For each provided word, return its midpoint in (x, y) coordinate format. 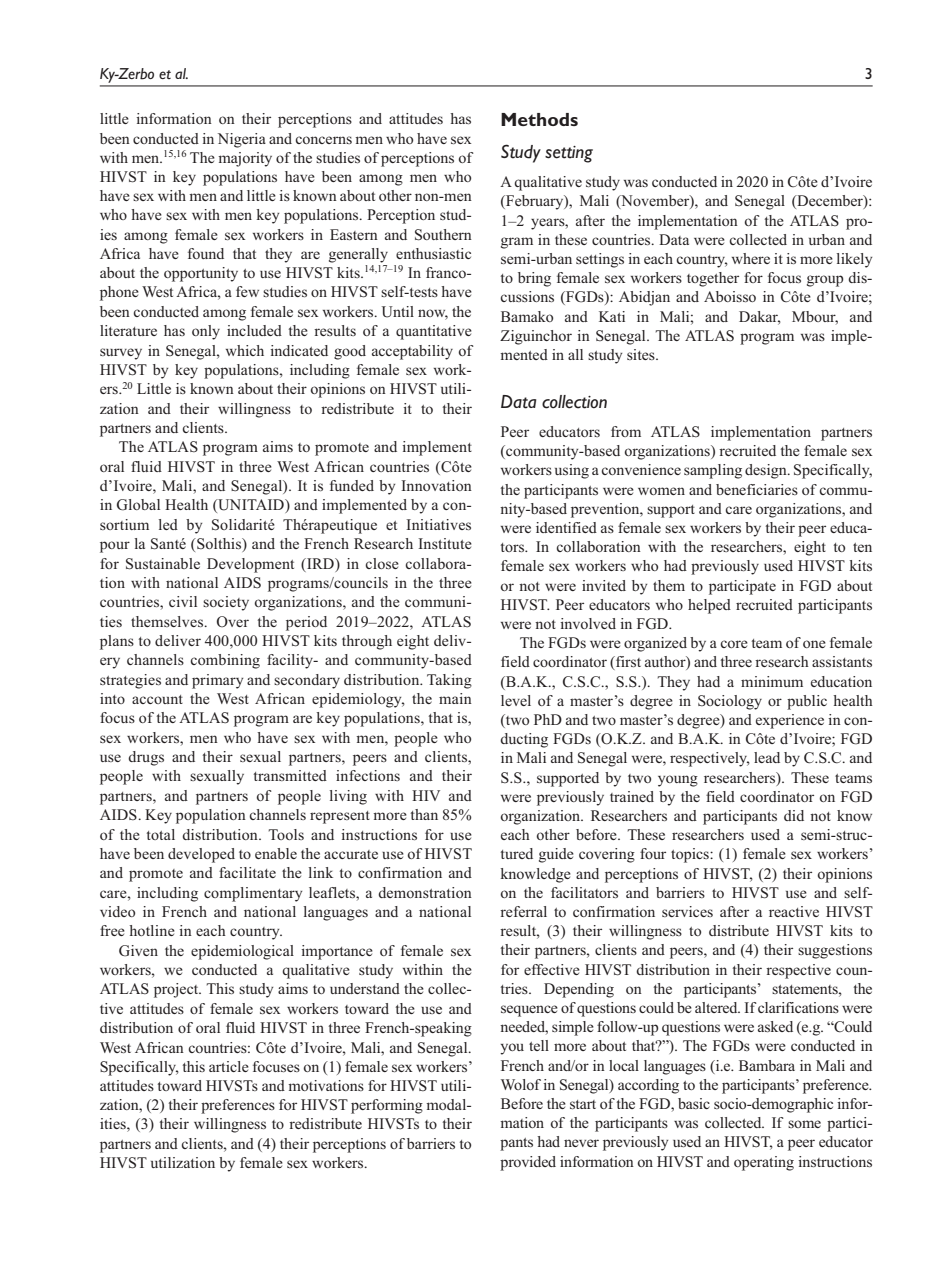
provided (528, 1163)
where (751, 258)
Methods (539, 119)
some (804, 1124)
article (229, 1066)
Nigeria (242, 140)
